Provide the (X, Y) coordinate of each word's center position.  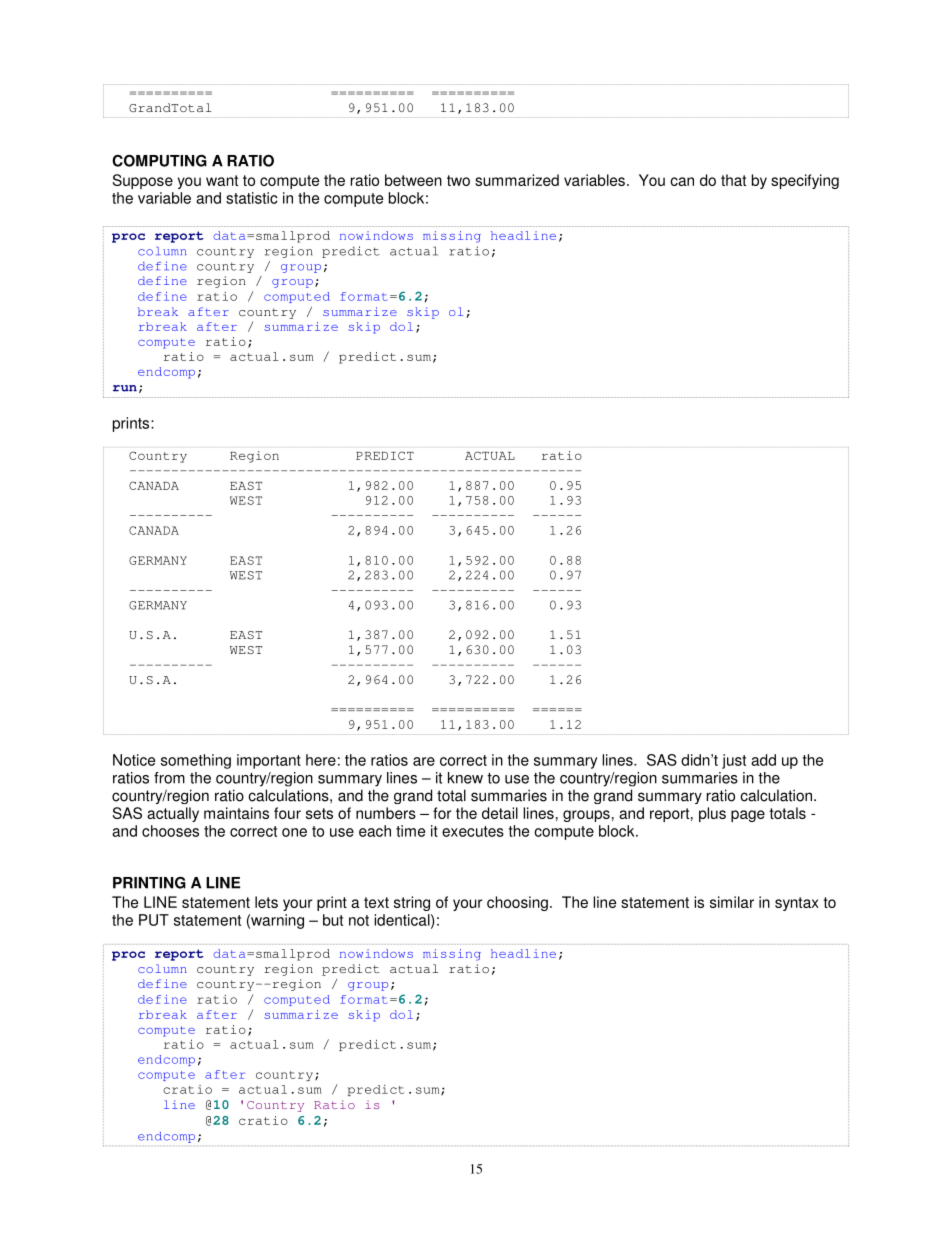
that (733, 180)
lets (266, 902)
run (125, 388)
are (424, 761)
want (222, 180)
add (763, 760)
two (458, 180)
